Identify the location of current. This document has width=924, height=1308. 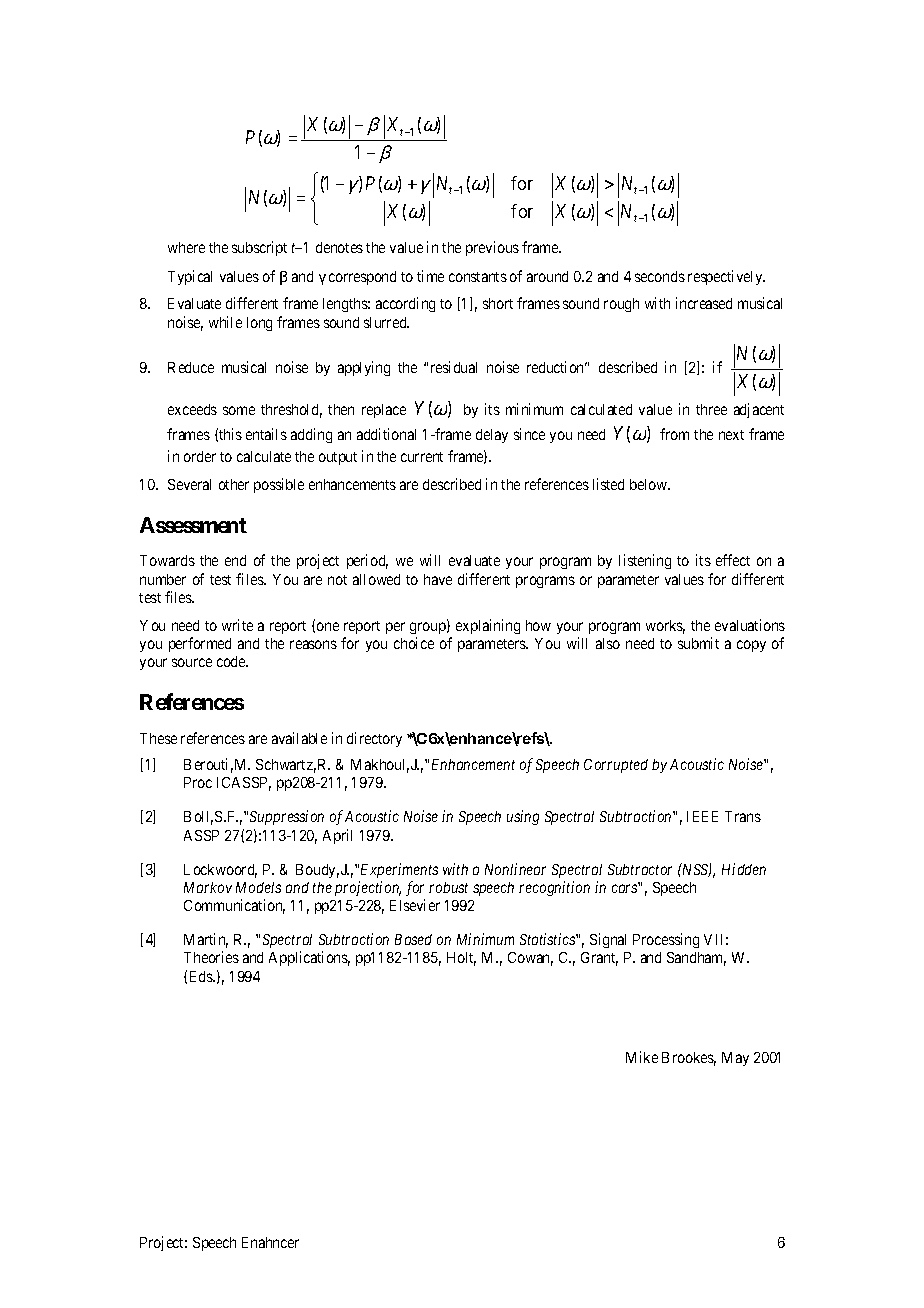
(422, 457).
